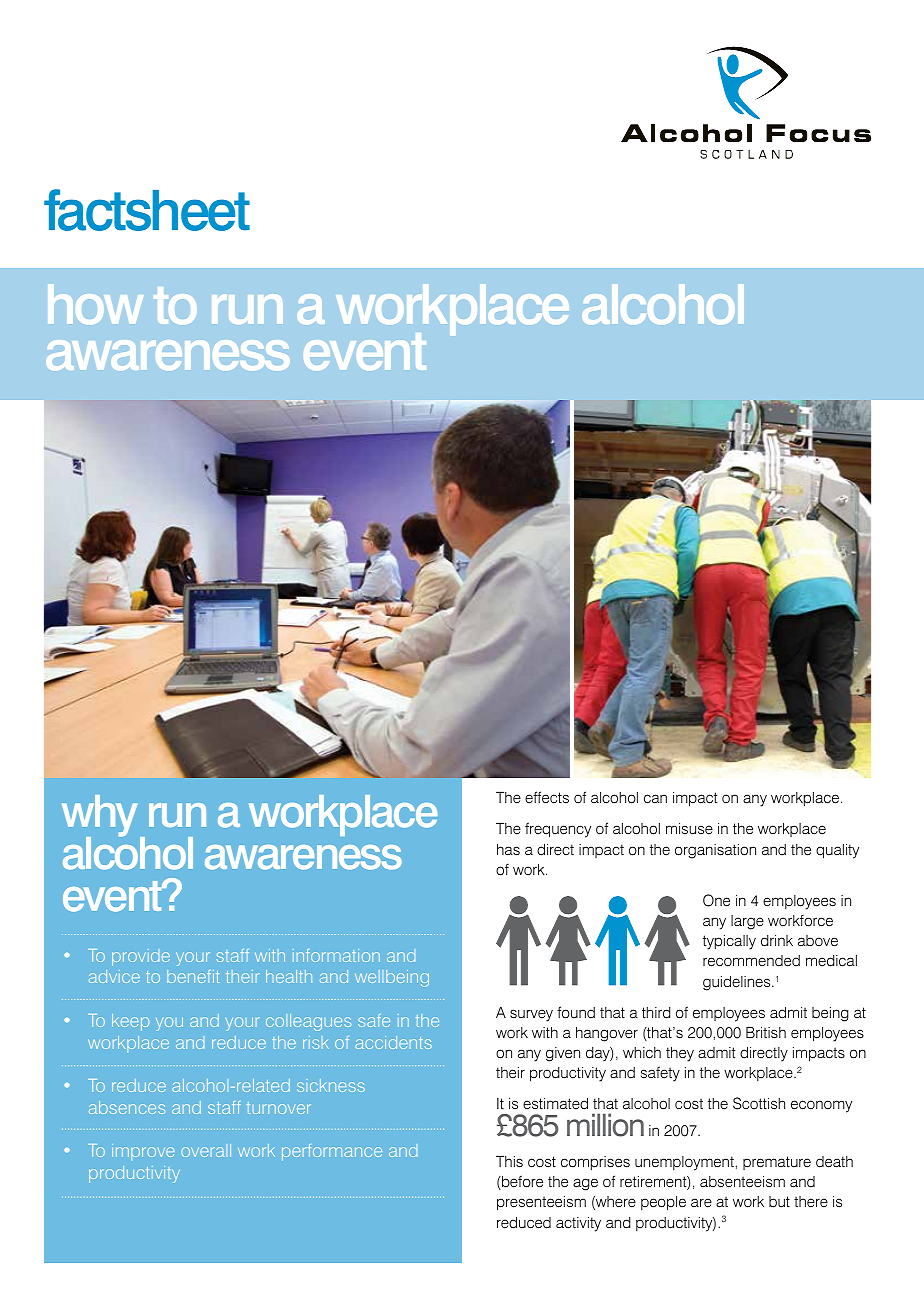  Describe the element at coordinates (689, 829) in the page. I see `misuse` at that location.
